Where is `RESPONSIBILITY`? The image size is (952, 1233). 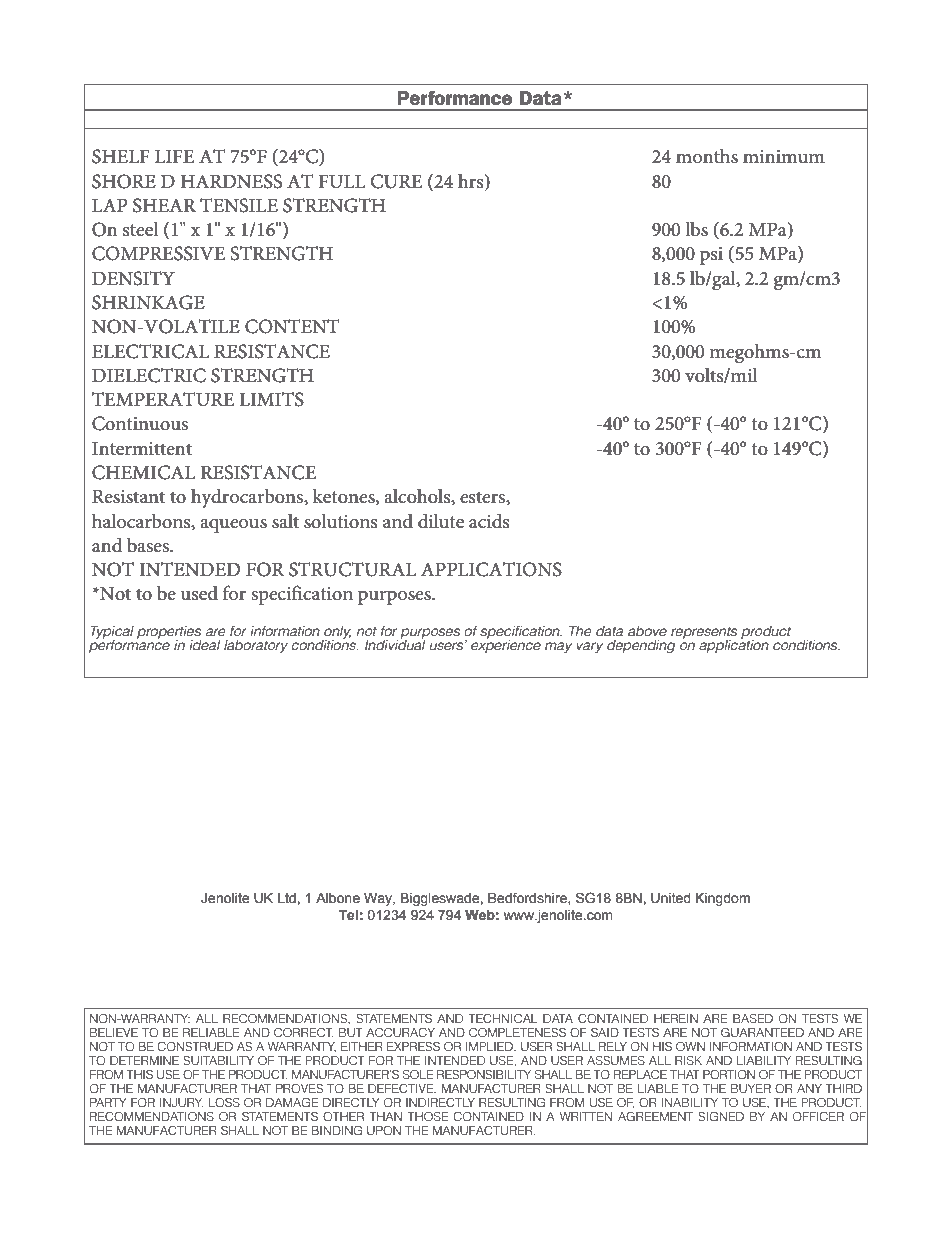 RESPONSIBILITY is located at coordinates (484, 1075).
